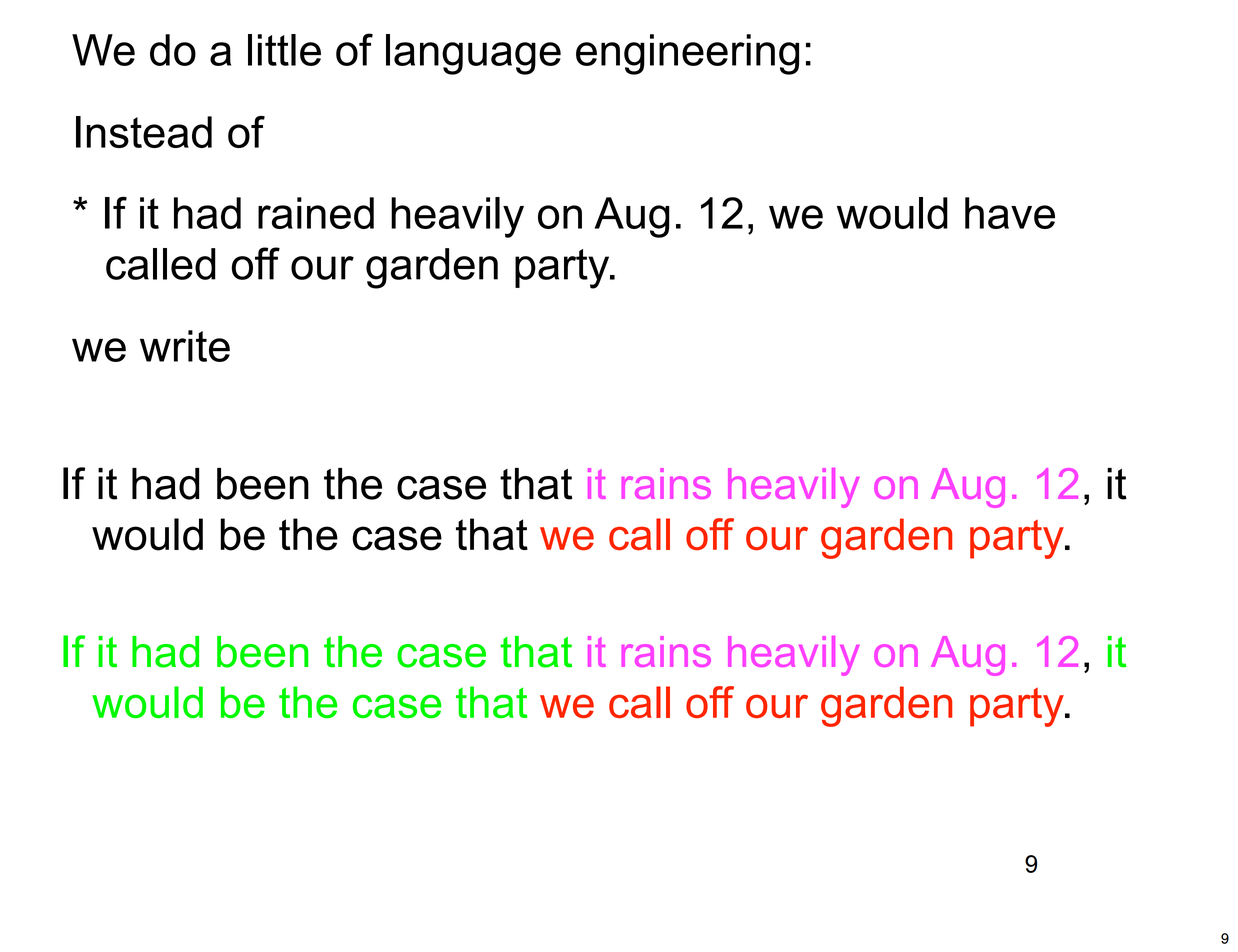 The width and height of the screenshot is (1238, 952). What do you see at coordinates (284, 50) in the screenshot?
I see `little` at bounding box center [284, 50].
